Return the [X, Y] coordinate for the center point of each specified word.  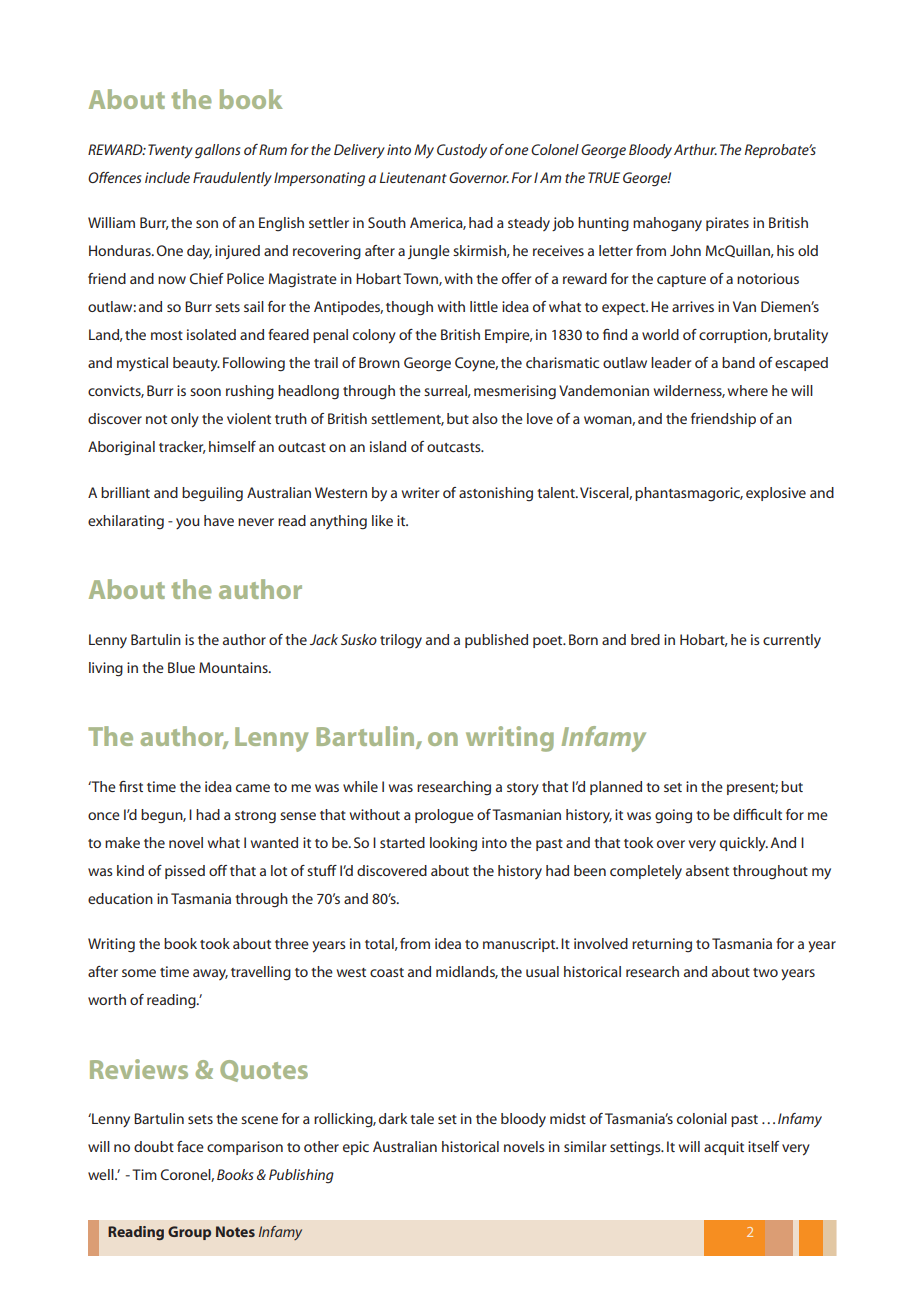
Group [189, 1233]
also [485, 418]
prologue [444, 816]
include [167, 177]
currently [792, 641]
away [210, 974]
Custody [462, 151]
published [496, 641]
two [765, 972]
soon [205, 392]
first [131, 786]
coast [387, 972]
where [748, 390]
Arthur [695, 149]
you [188, 524]
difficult [757, 814]
